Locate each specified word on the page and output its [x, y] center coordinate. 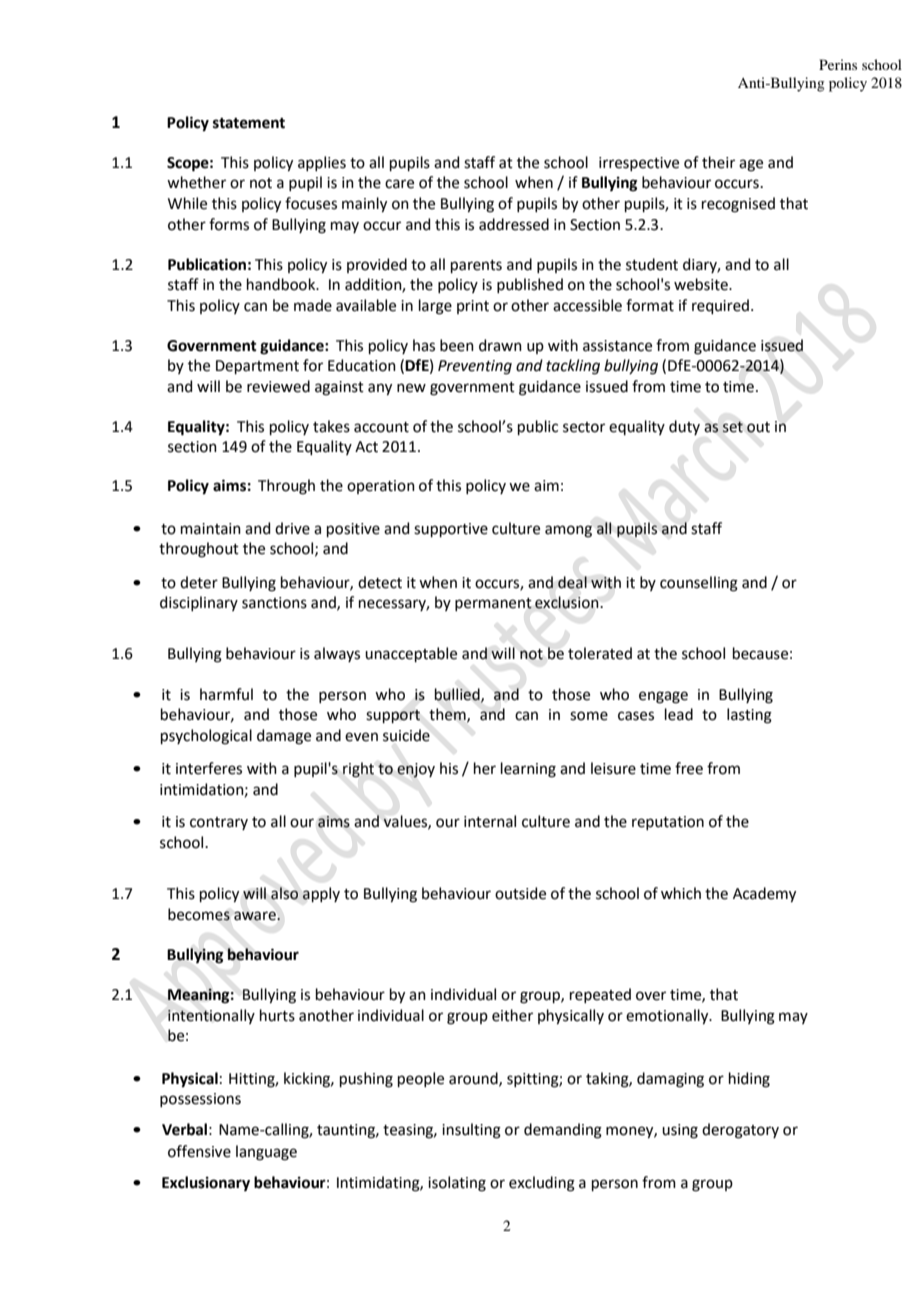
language [266, 1153]
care [399, 184]
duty [684, 427]
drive [292, 528]
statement [249, 123]
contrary [219, 823]
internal [490, 821]
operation [381, 487]
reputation [668, 823]
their [718, 162]
